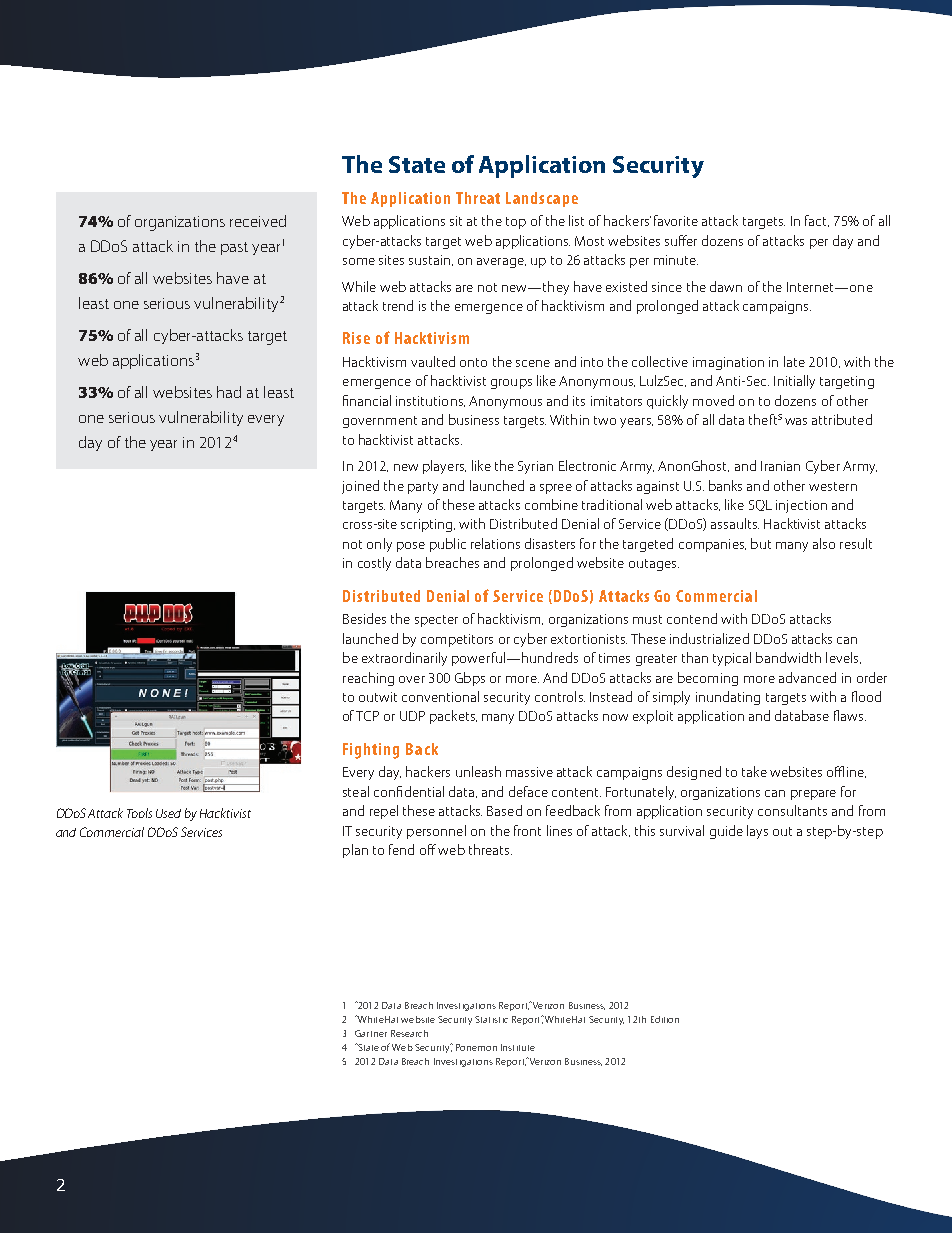 The height and width of the screenshot is (1233, 952). I want to click on was, so click(796, 421).
